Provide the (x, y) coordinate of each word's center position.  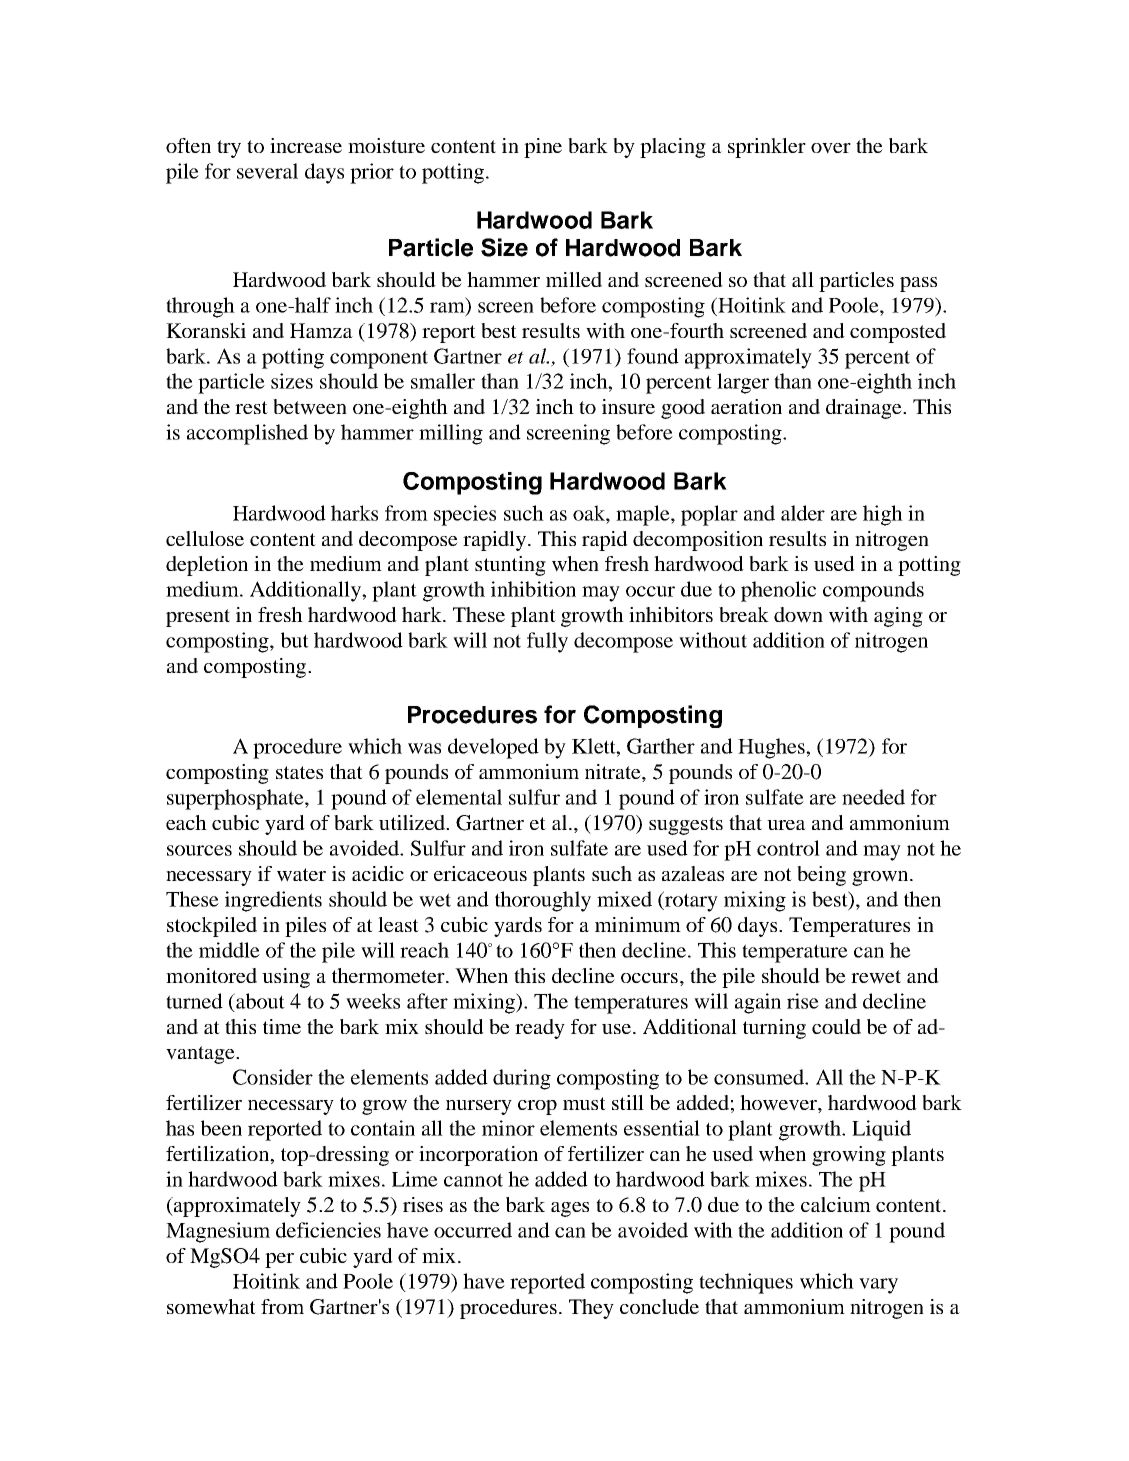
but (295, 640)
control (788, 848)
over (831, 148)
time (282, 1026)
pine (543, 148)
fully (547, 642)
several (267, 171)
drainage (865, 409)
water (301, 875)
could (836, 1026)
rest (251, 407)
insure (628, 406)
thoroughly (543, 901)
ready (540, 1029)
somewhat (211, 1307)
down (798, 615)
